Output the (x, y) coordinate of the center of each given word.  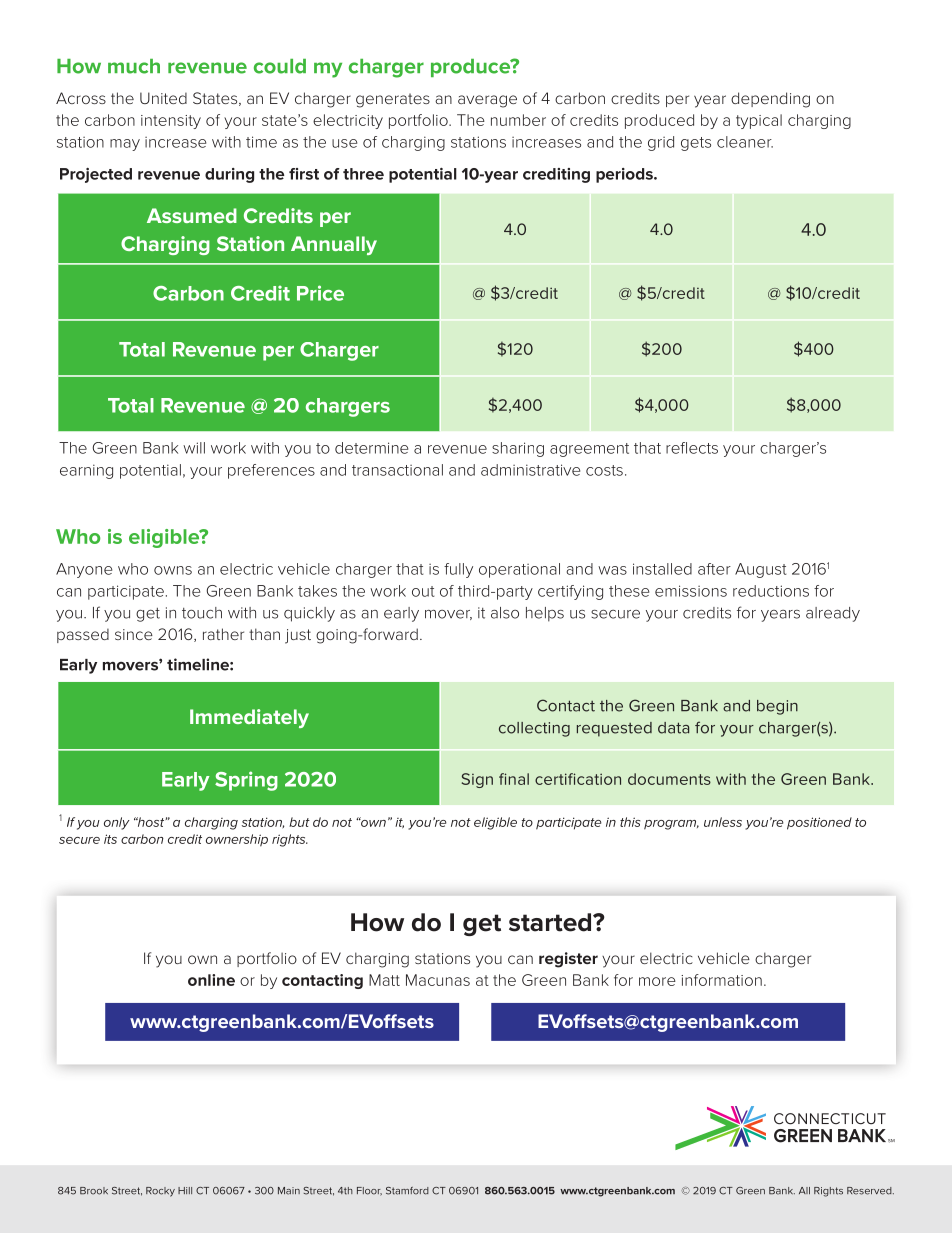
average (487, 101)
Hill (185, 1190)
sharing (518, 449)
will (194, 448)
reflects (692, 448)
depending (770, 100)
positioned (819, 823)
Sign (477, 780)
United (163, 98)
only (117, 823)
